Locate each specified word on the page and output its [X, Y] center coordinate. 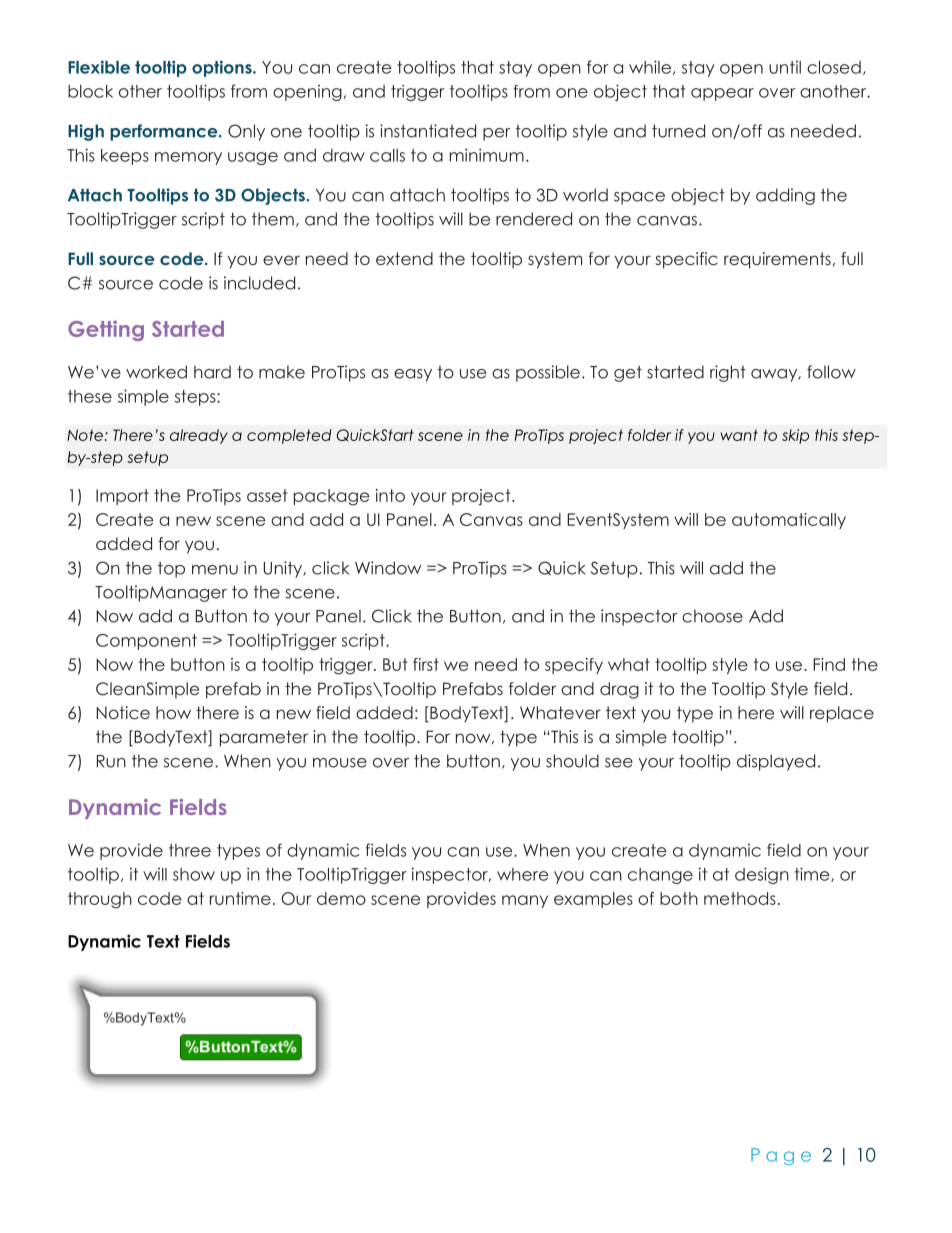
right [728, 373]
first [426, 664]
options [223, 68]
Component [146, 642]
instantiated [428, 131]
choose [712, 616]
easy [413, 375]
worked [156, 372]
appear [722, 94]
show [194, 874]
